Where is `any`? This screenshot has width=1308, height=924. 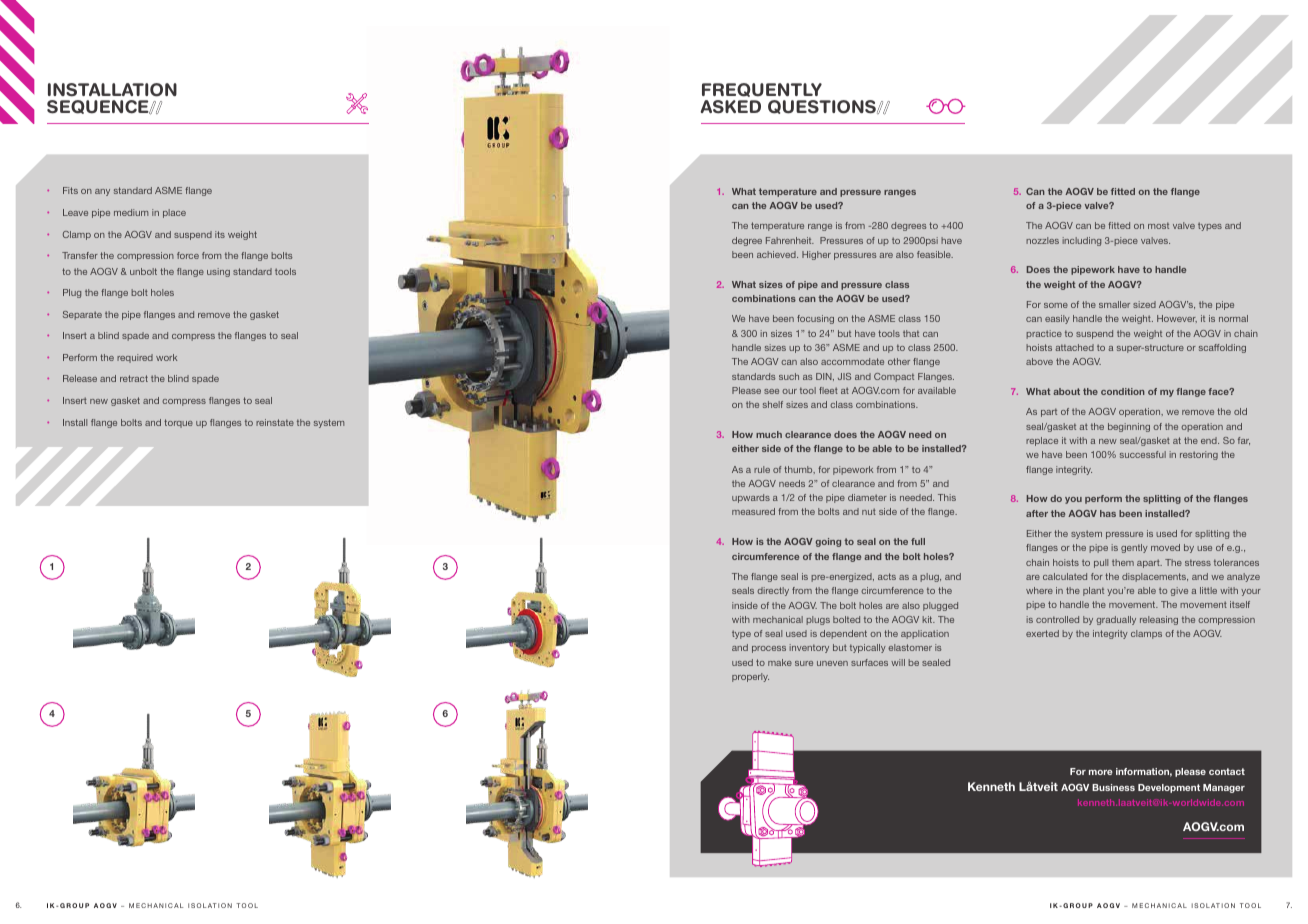 any is located at coordinates (102, 192).
